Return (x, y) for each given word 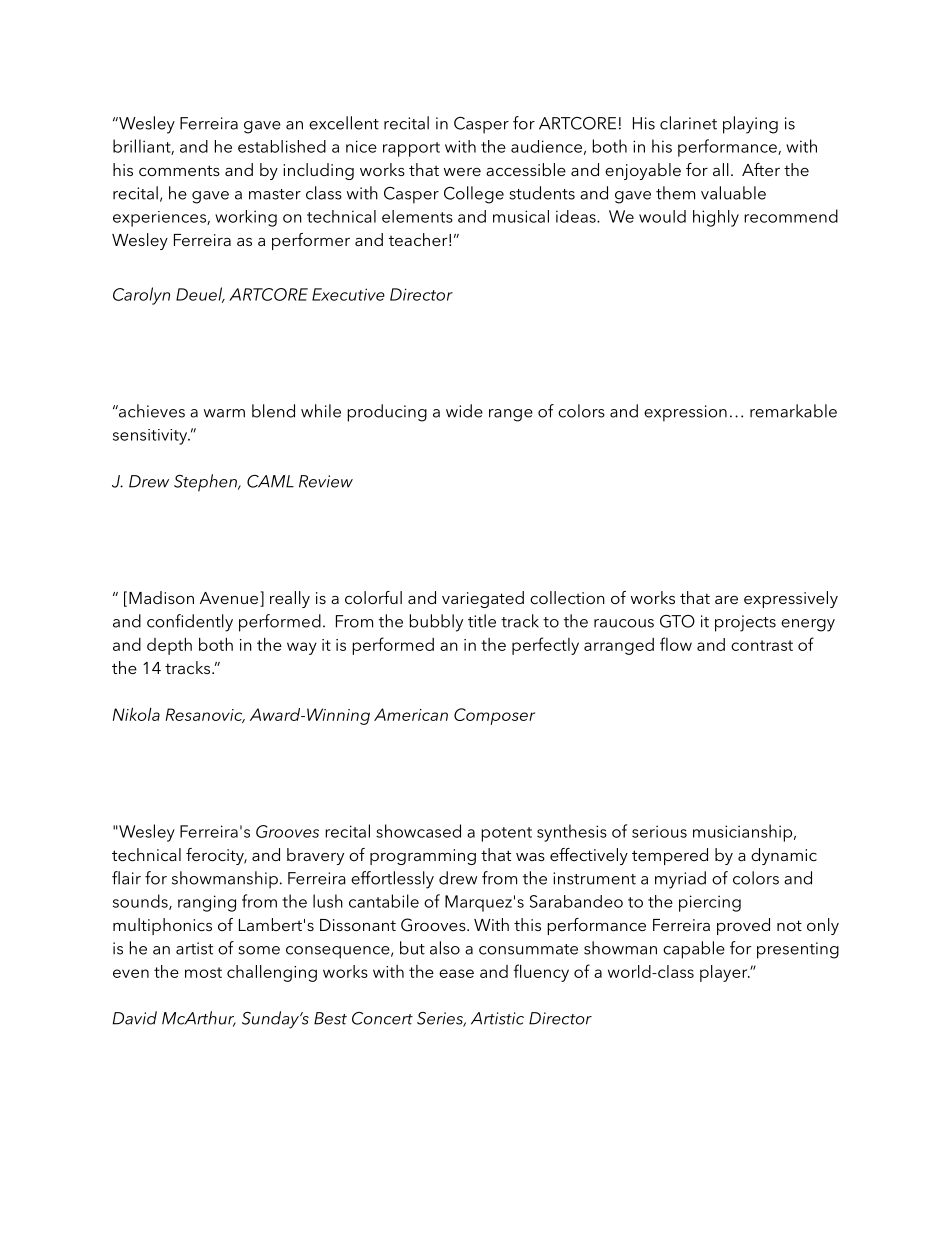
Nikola (136, 714)
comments (179, 170)
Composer (494, 716)
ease (456, 973)
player (725, 973)
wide (464, 411)
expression (685, 413)
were (462, 171)
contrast (762, 645)
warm (224, 413)
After (761, 169)
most (203, 972)
